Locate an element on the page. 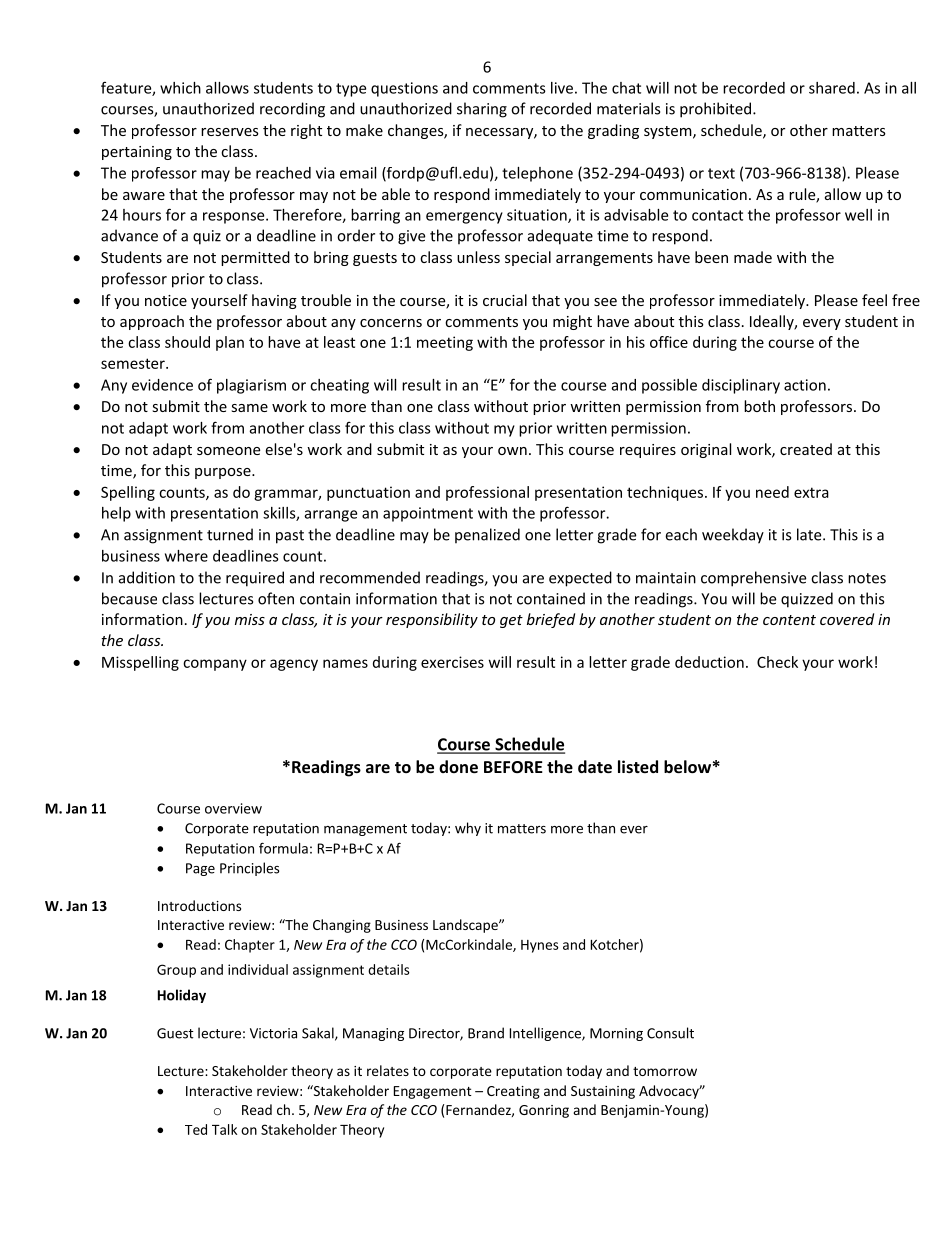 This image has height=1233, width=952. required is located at coordinates (255, 579).
